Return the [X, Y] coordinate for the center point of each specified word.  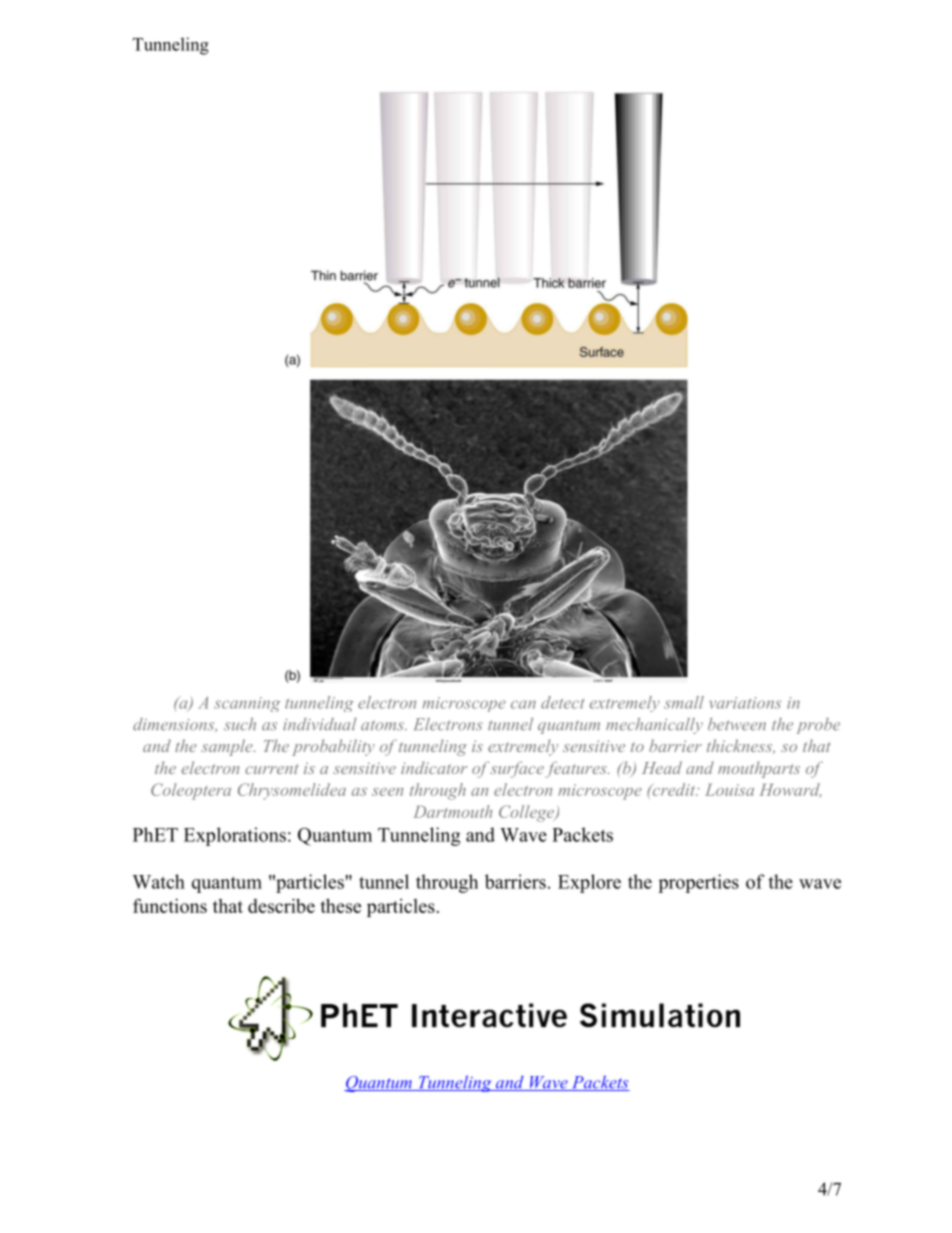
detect [562, 702]
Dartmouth [452, 811]
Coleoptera [191, 791]
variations [745, 703]
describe [281, 905]
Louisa [729, 790]
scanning [247, 704]
